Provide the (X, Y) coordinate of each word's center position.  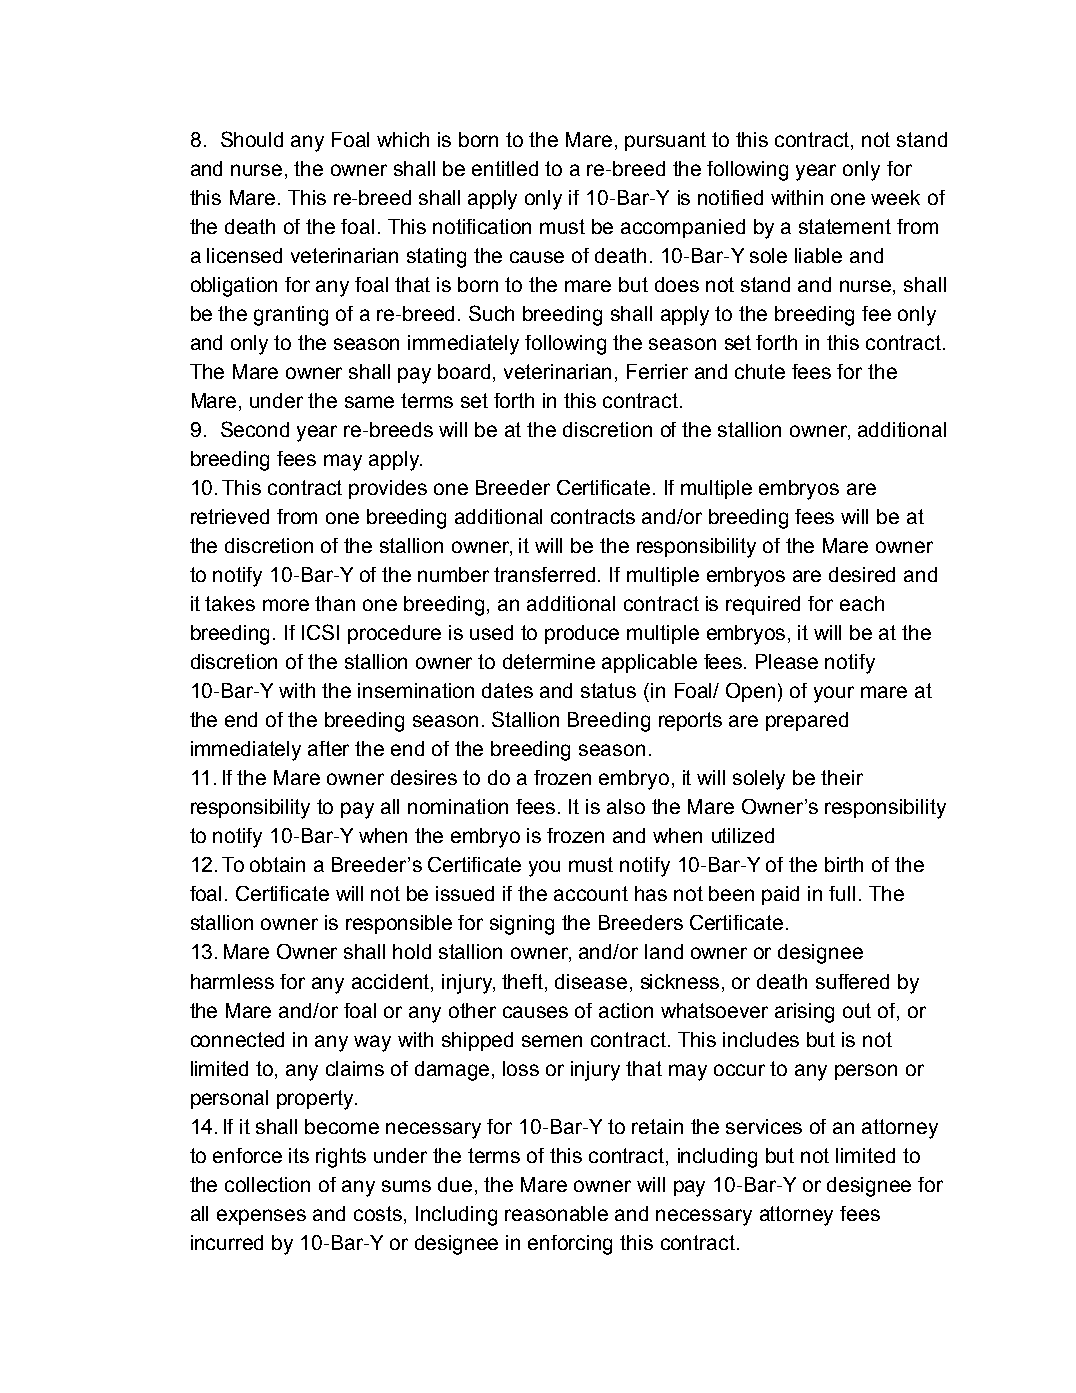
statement (845, 226)
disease (591, 981)
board (464, 371)
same (369, 402)
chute (760, 371)
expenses (261, 1217)
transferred (544, 574)
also (626, 806)
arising (804, 1013)
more (286, 605)
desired (862, 574)
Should (252, 139)
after (328, 748)
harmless (232, 981)
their (842, 777)
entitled (505, 168)
